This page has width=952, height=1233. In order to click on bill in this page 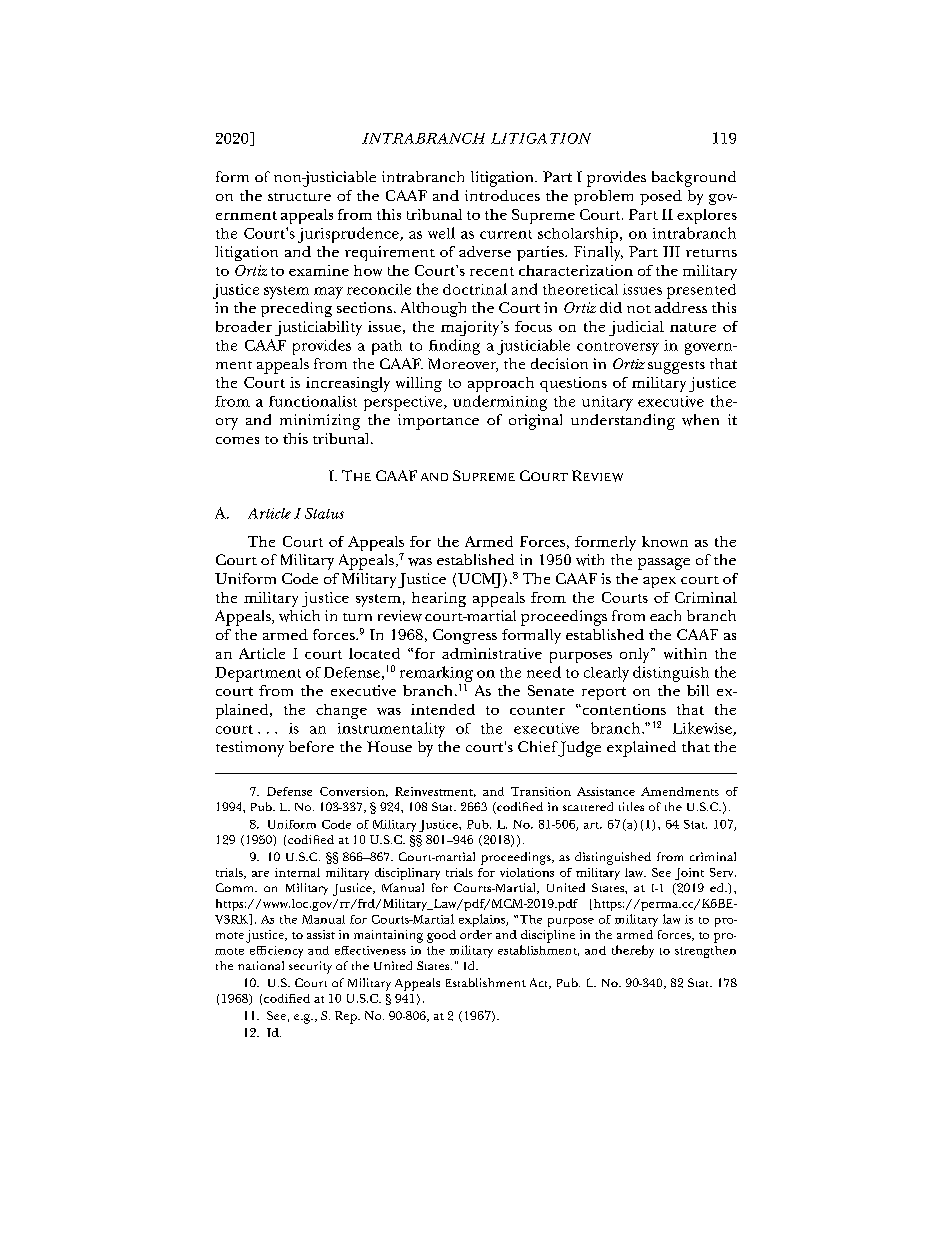, I will do `click(698, 690)`.
